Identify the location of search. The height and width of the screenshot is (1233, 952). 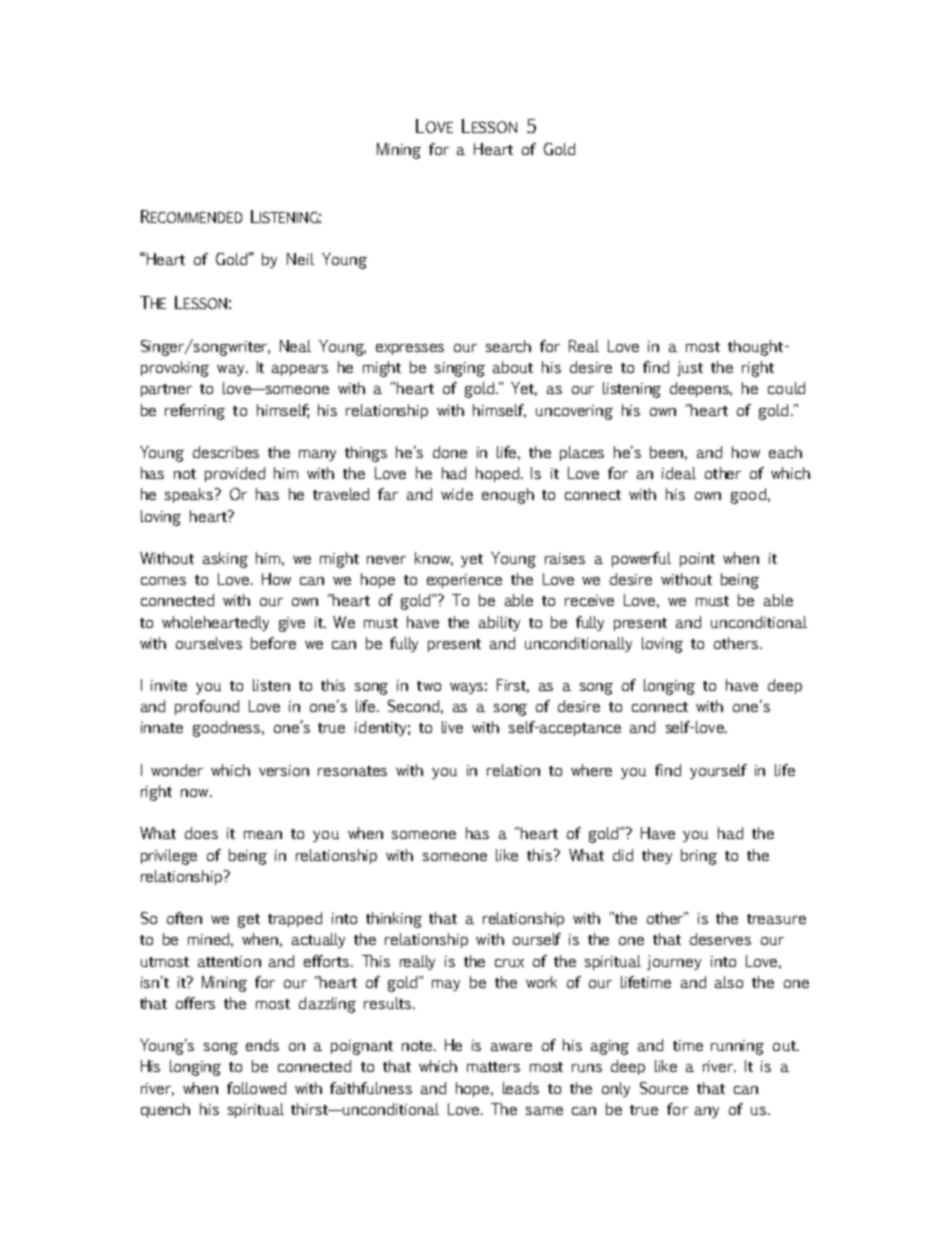
(508, 346).
